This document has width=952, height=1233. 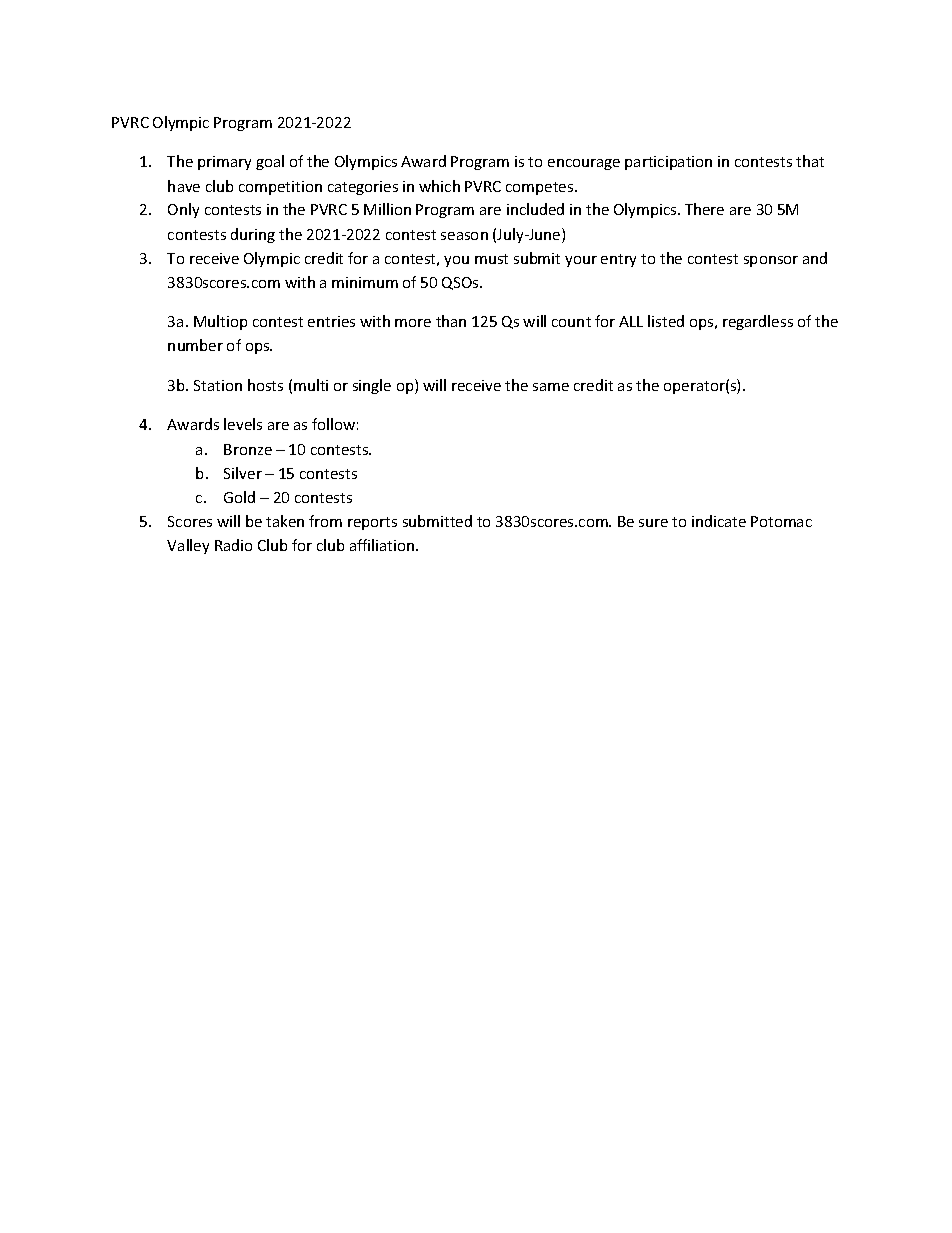 I want to click on goal, so click(x=270, y=162).
